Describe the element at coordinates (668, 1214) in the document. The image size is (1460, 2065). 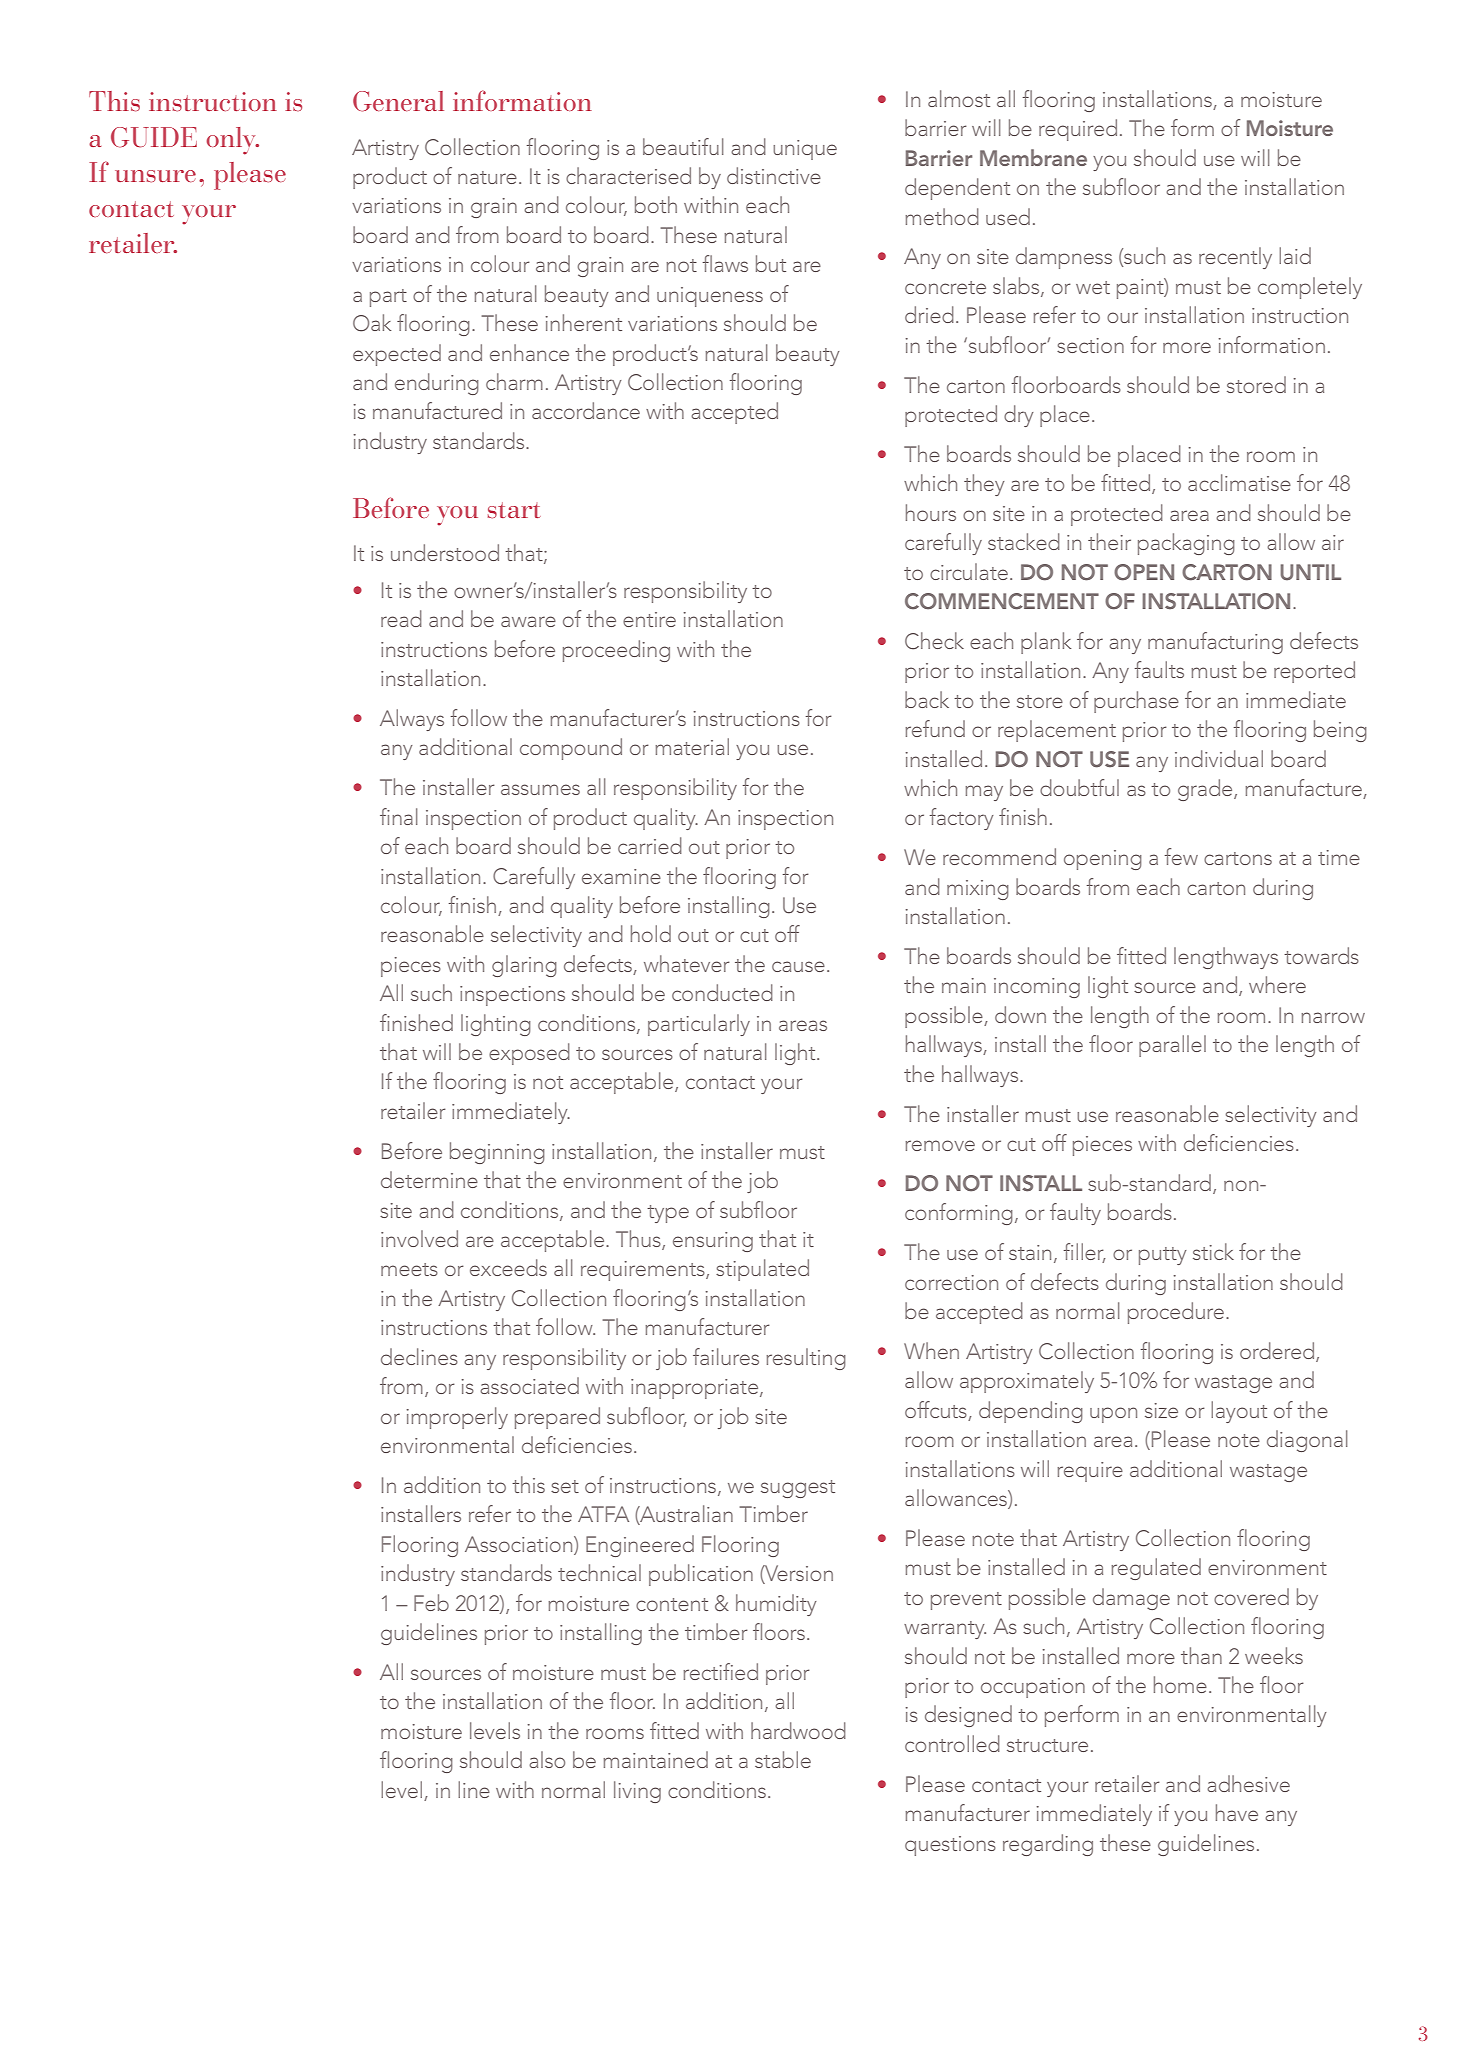
I see `type` at that location.
